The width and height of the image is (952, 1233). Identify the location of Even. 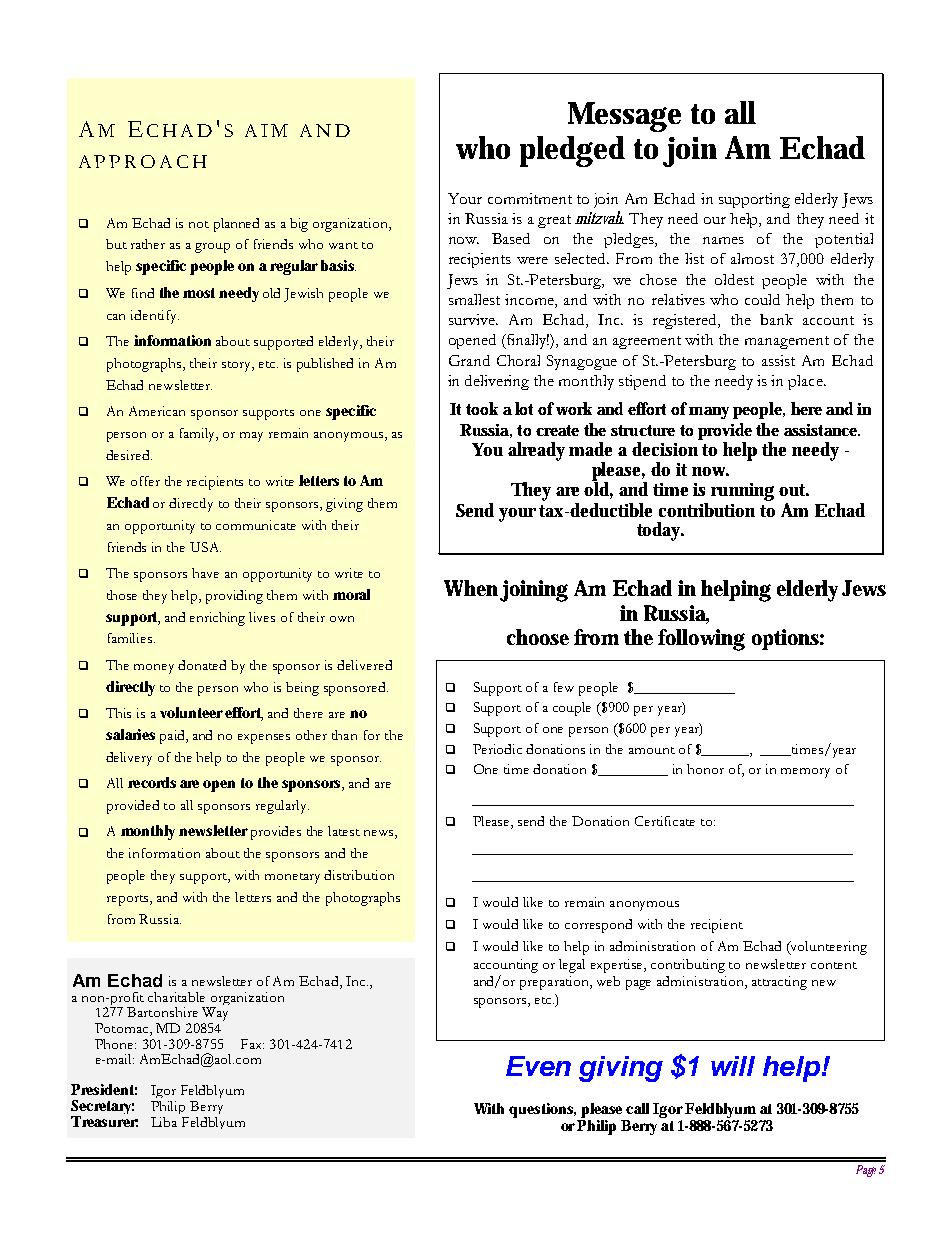
(538, 1066).
